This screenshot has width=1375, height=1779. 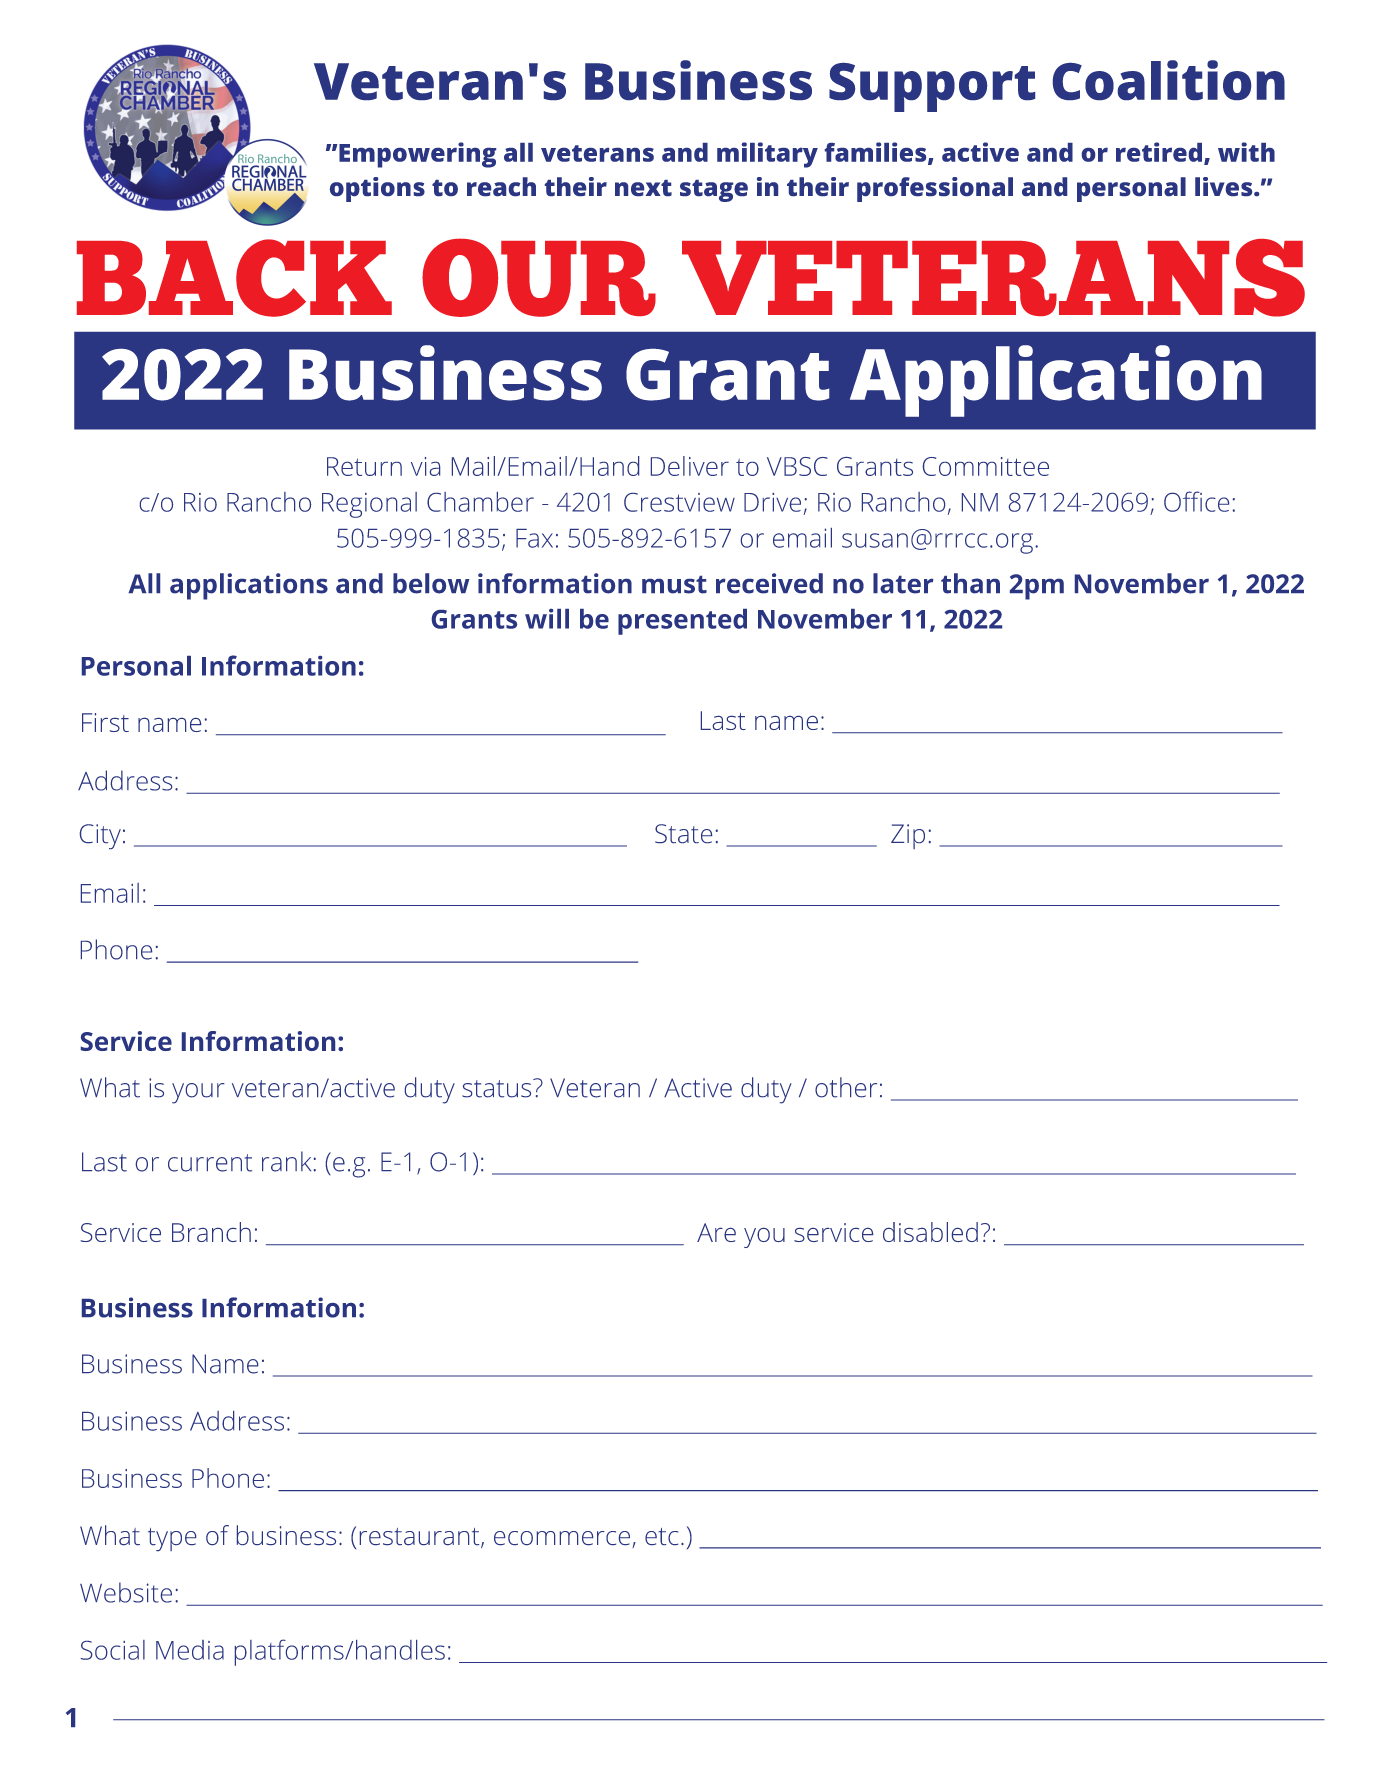 What do you see at coordinates (930, 1232) in the screenshot?
I see `disabled` at bounding box center [930, 1232].
